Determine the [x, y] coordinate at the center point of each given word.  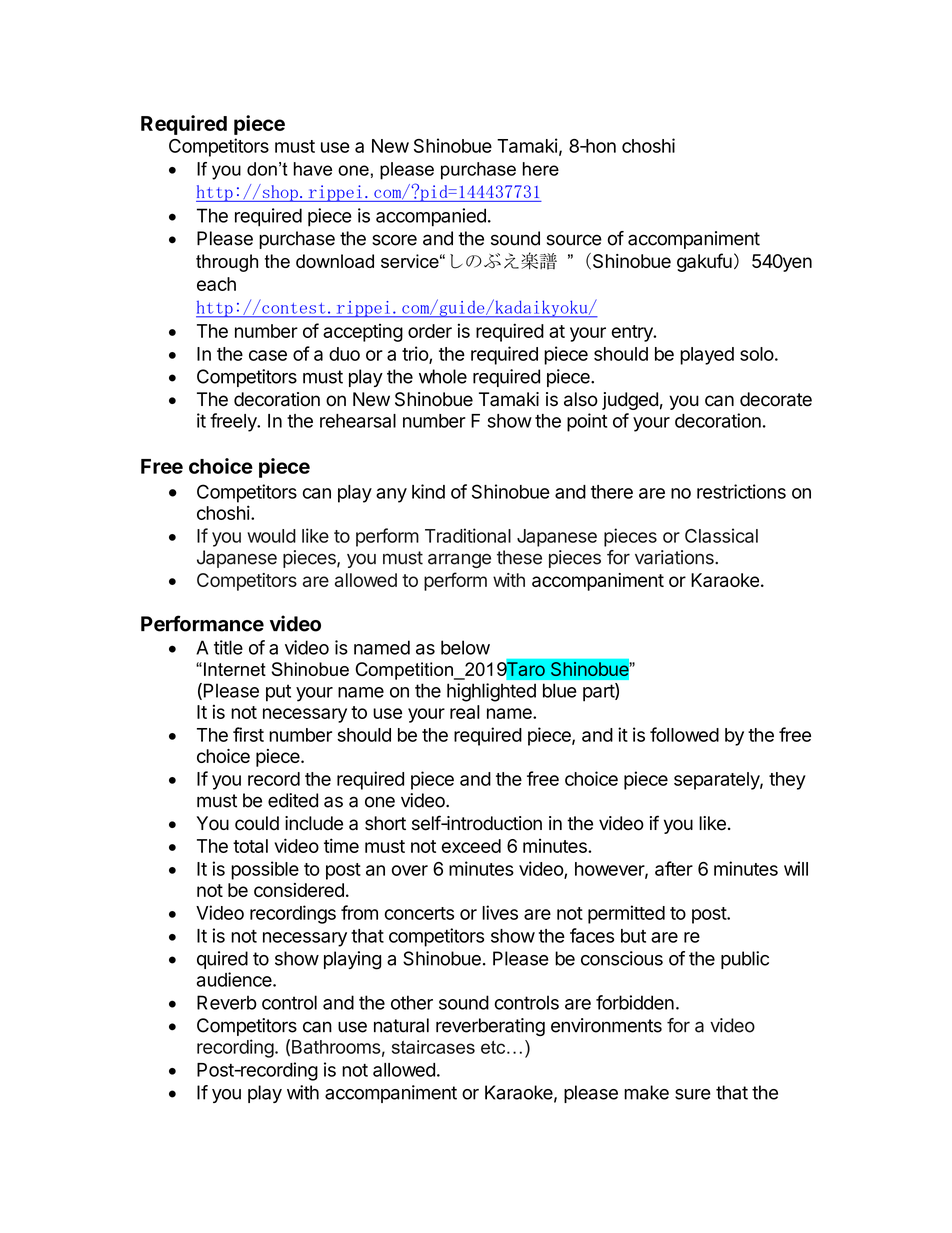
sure [693, 1094]
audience [235, 979]
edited [293, 800]
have [313, 169]
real [465, 712]
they [787, 781]
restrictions [741, 491]
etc [494, 1047]
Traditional [468, 535]
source [574, 240]
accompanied [431, 217]
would [271, 536]
